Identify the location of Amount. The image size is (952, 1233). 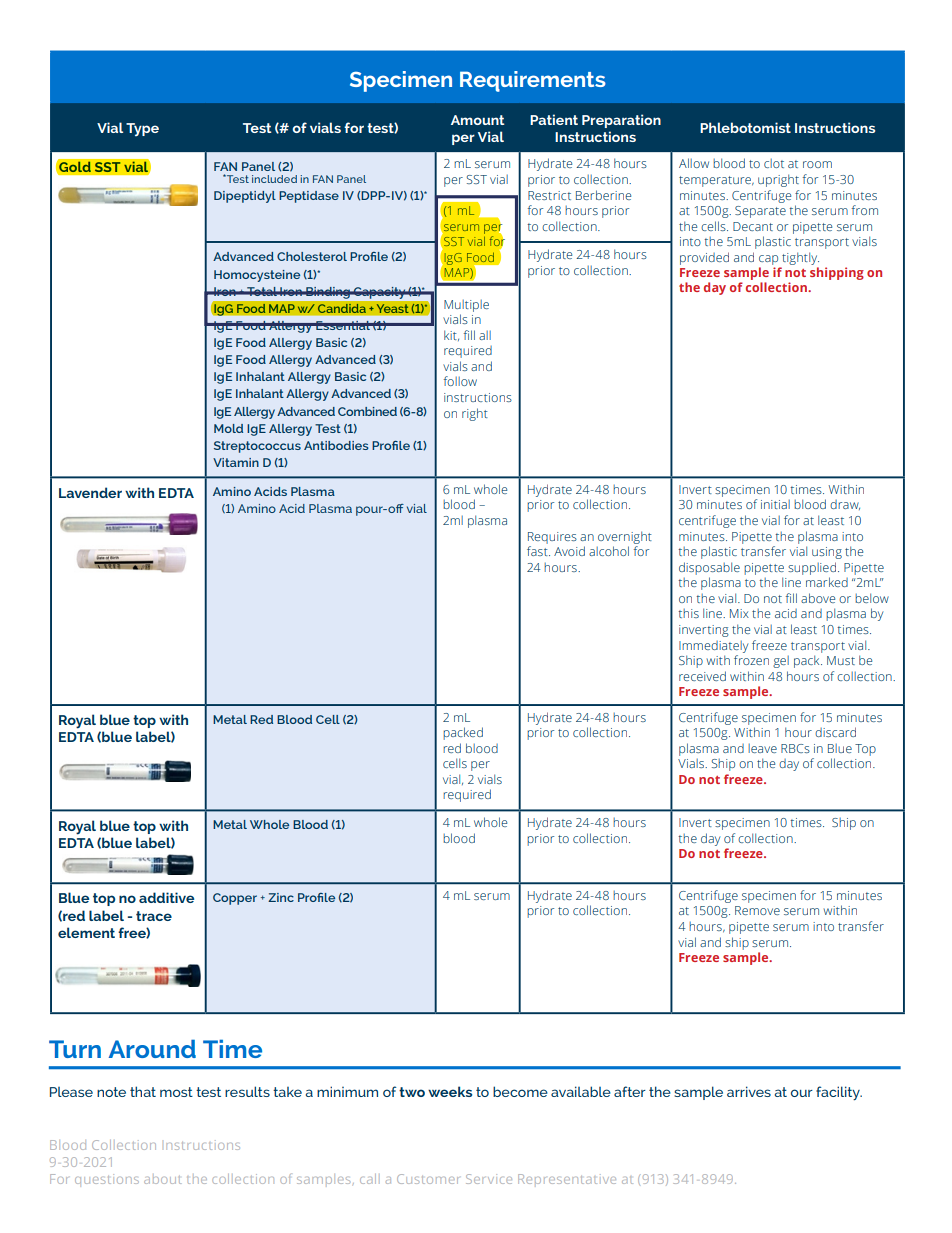
(477, 120).
